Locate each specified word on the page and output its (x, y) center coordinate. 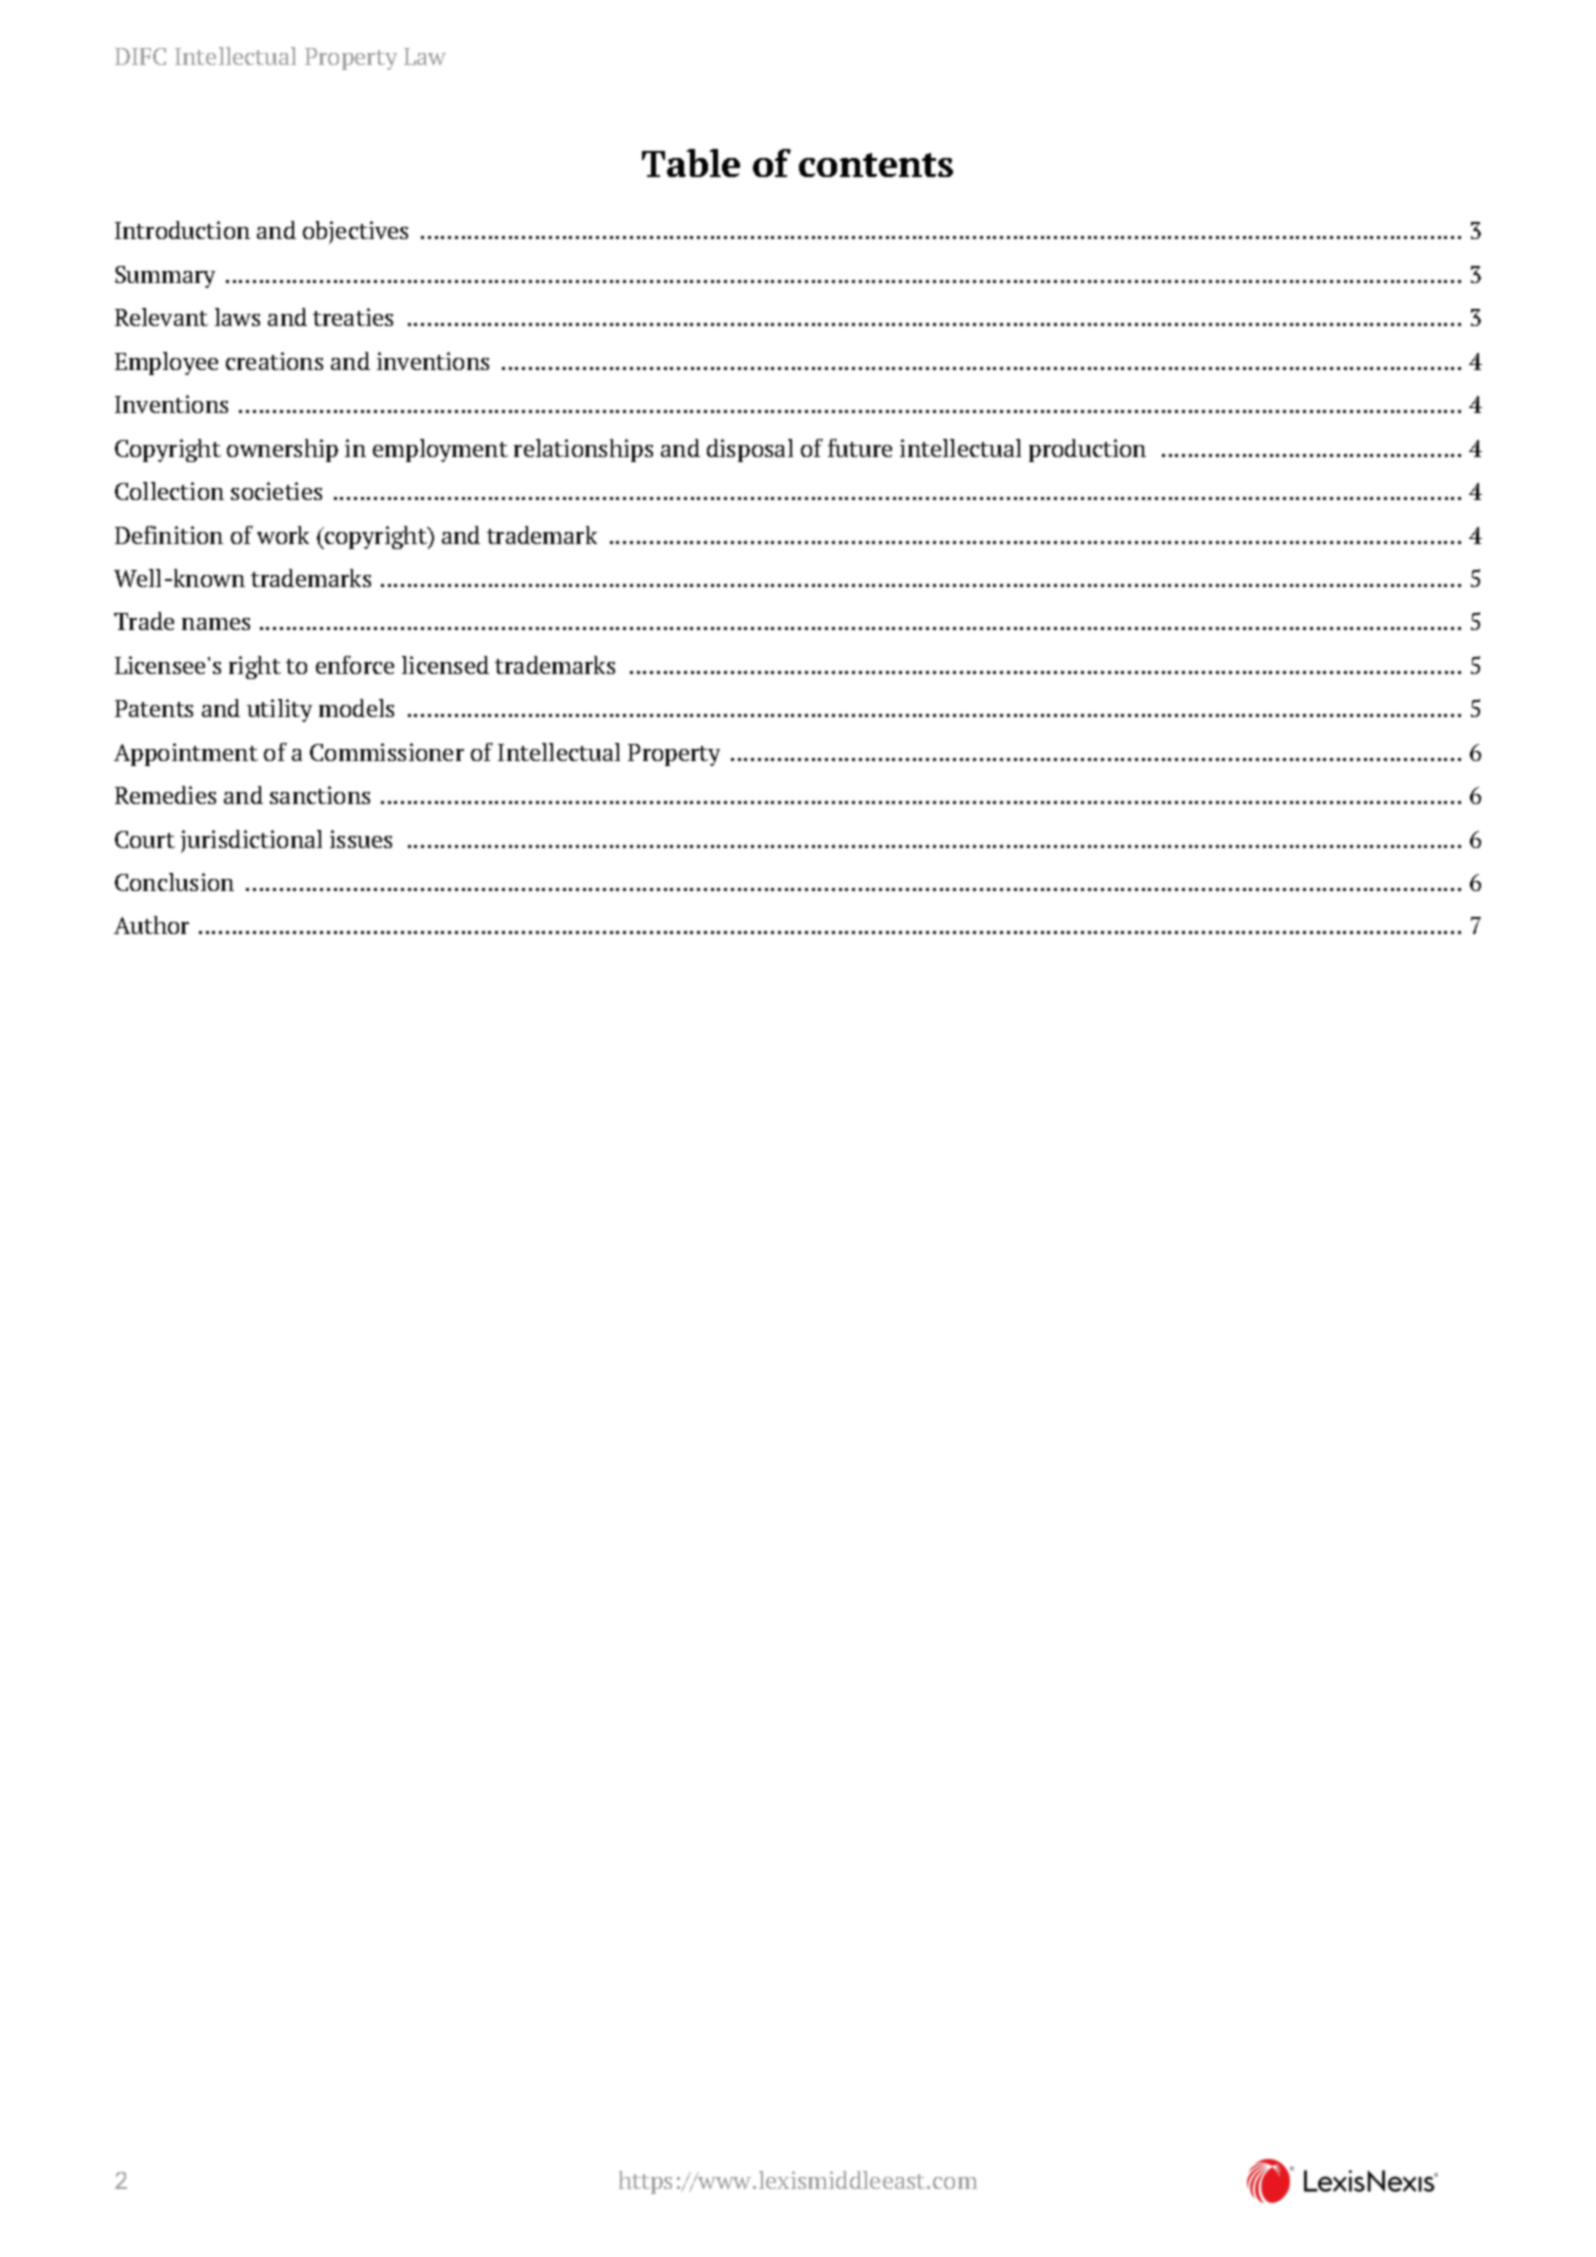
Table (691, 163)
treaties (353, 317)
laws (237, 317)
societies (276, 491)
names (216, 624)
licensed (445, 665)
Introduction (182, 230)
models (356, 708)
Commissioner (387, 752)
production (1087, 450)
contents (876, 165)
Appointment (186, 754)
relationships (583, 450)
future (860, 448)
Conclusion (174, 882)
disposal (750, 450)
